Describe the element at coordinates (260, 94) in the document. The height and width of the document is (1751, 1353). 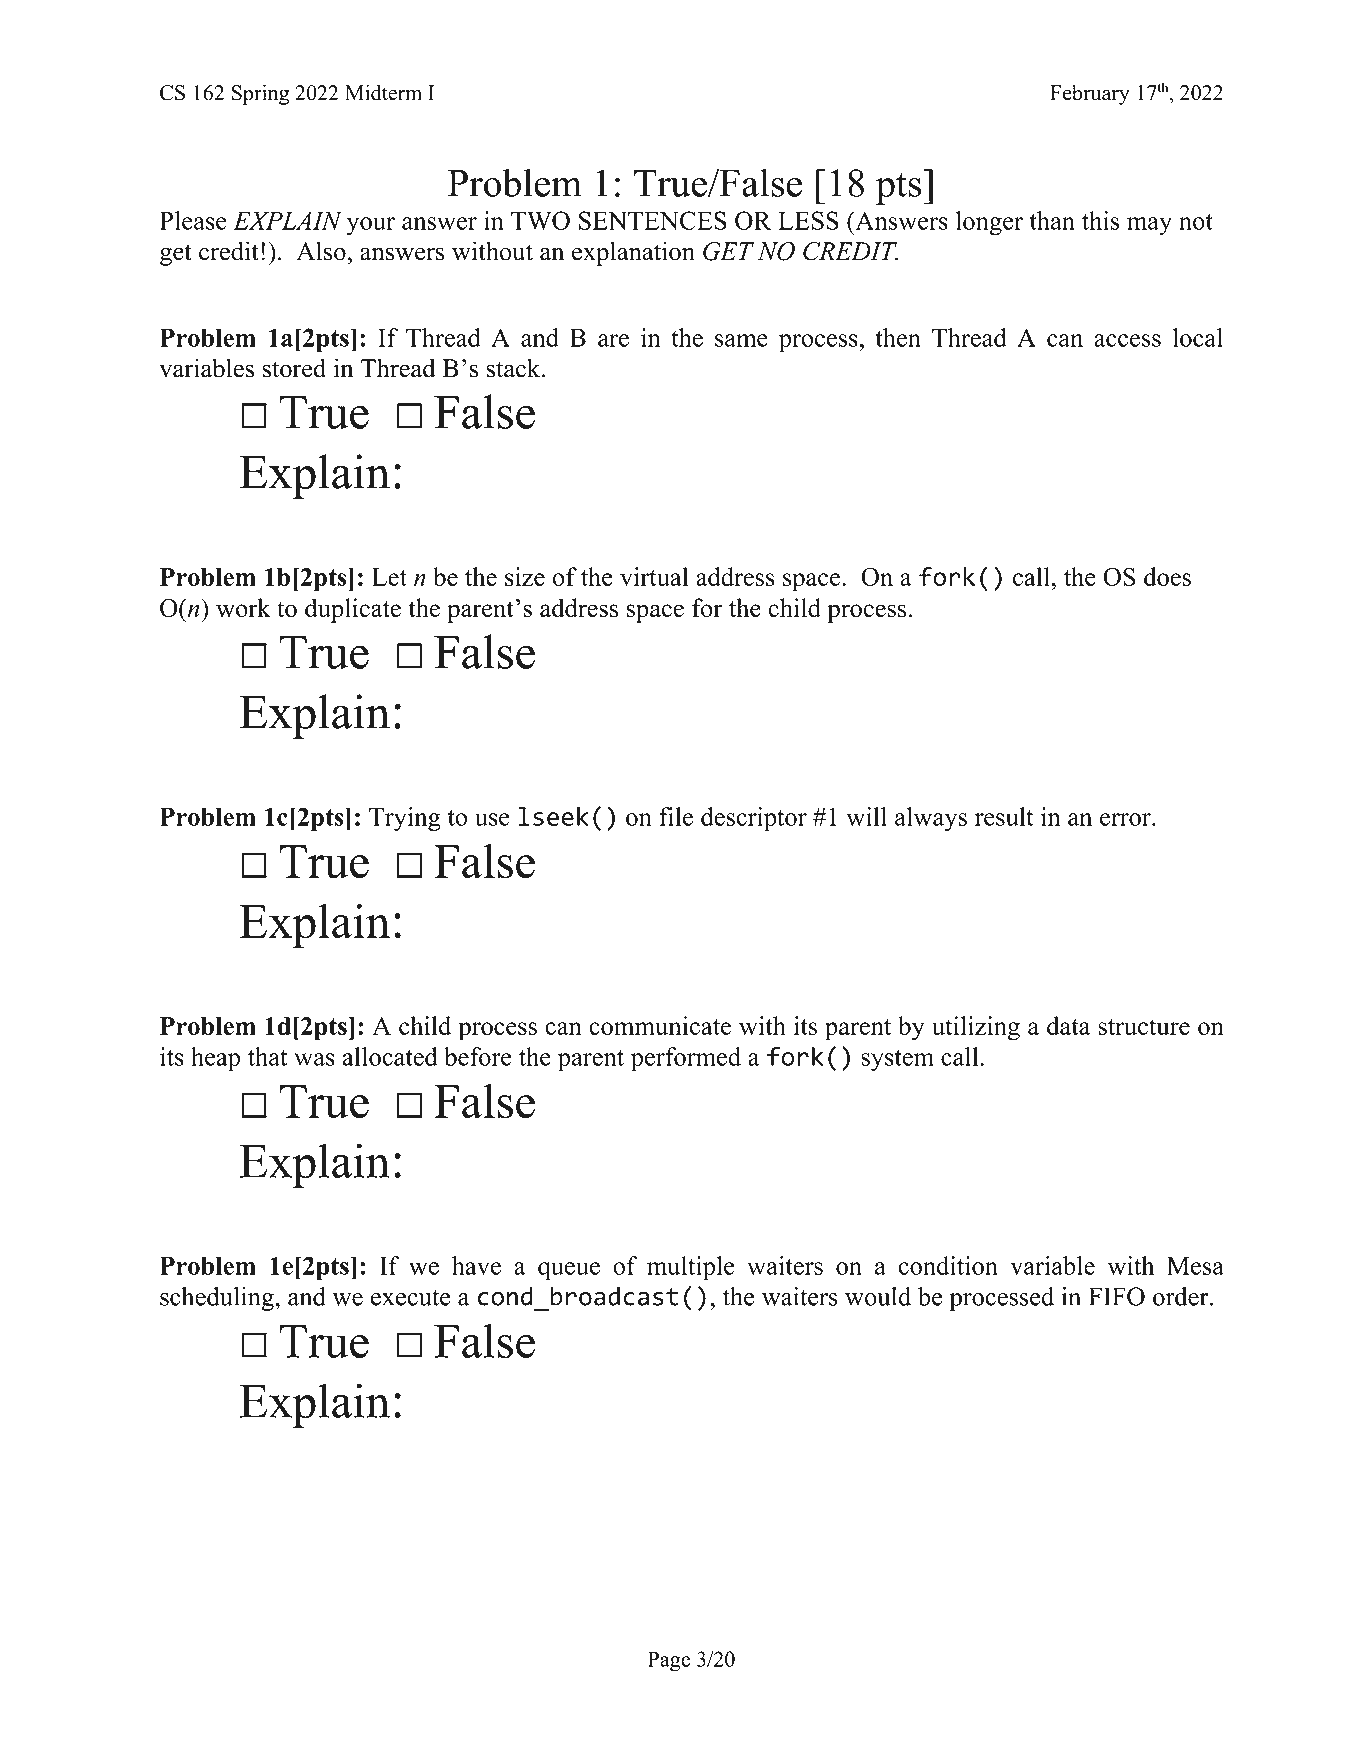
I see `Spring` at that location.
